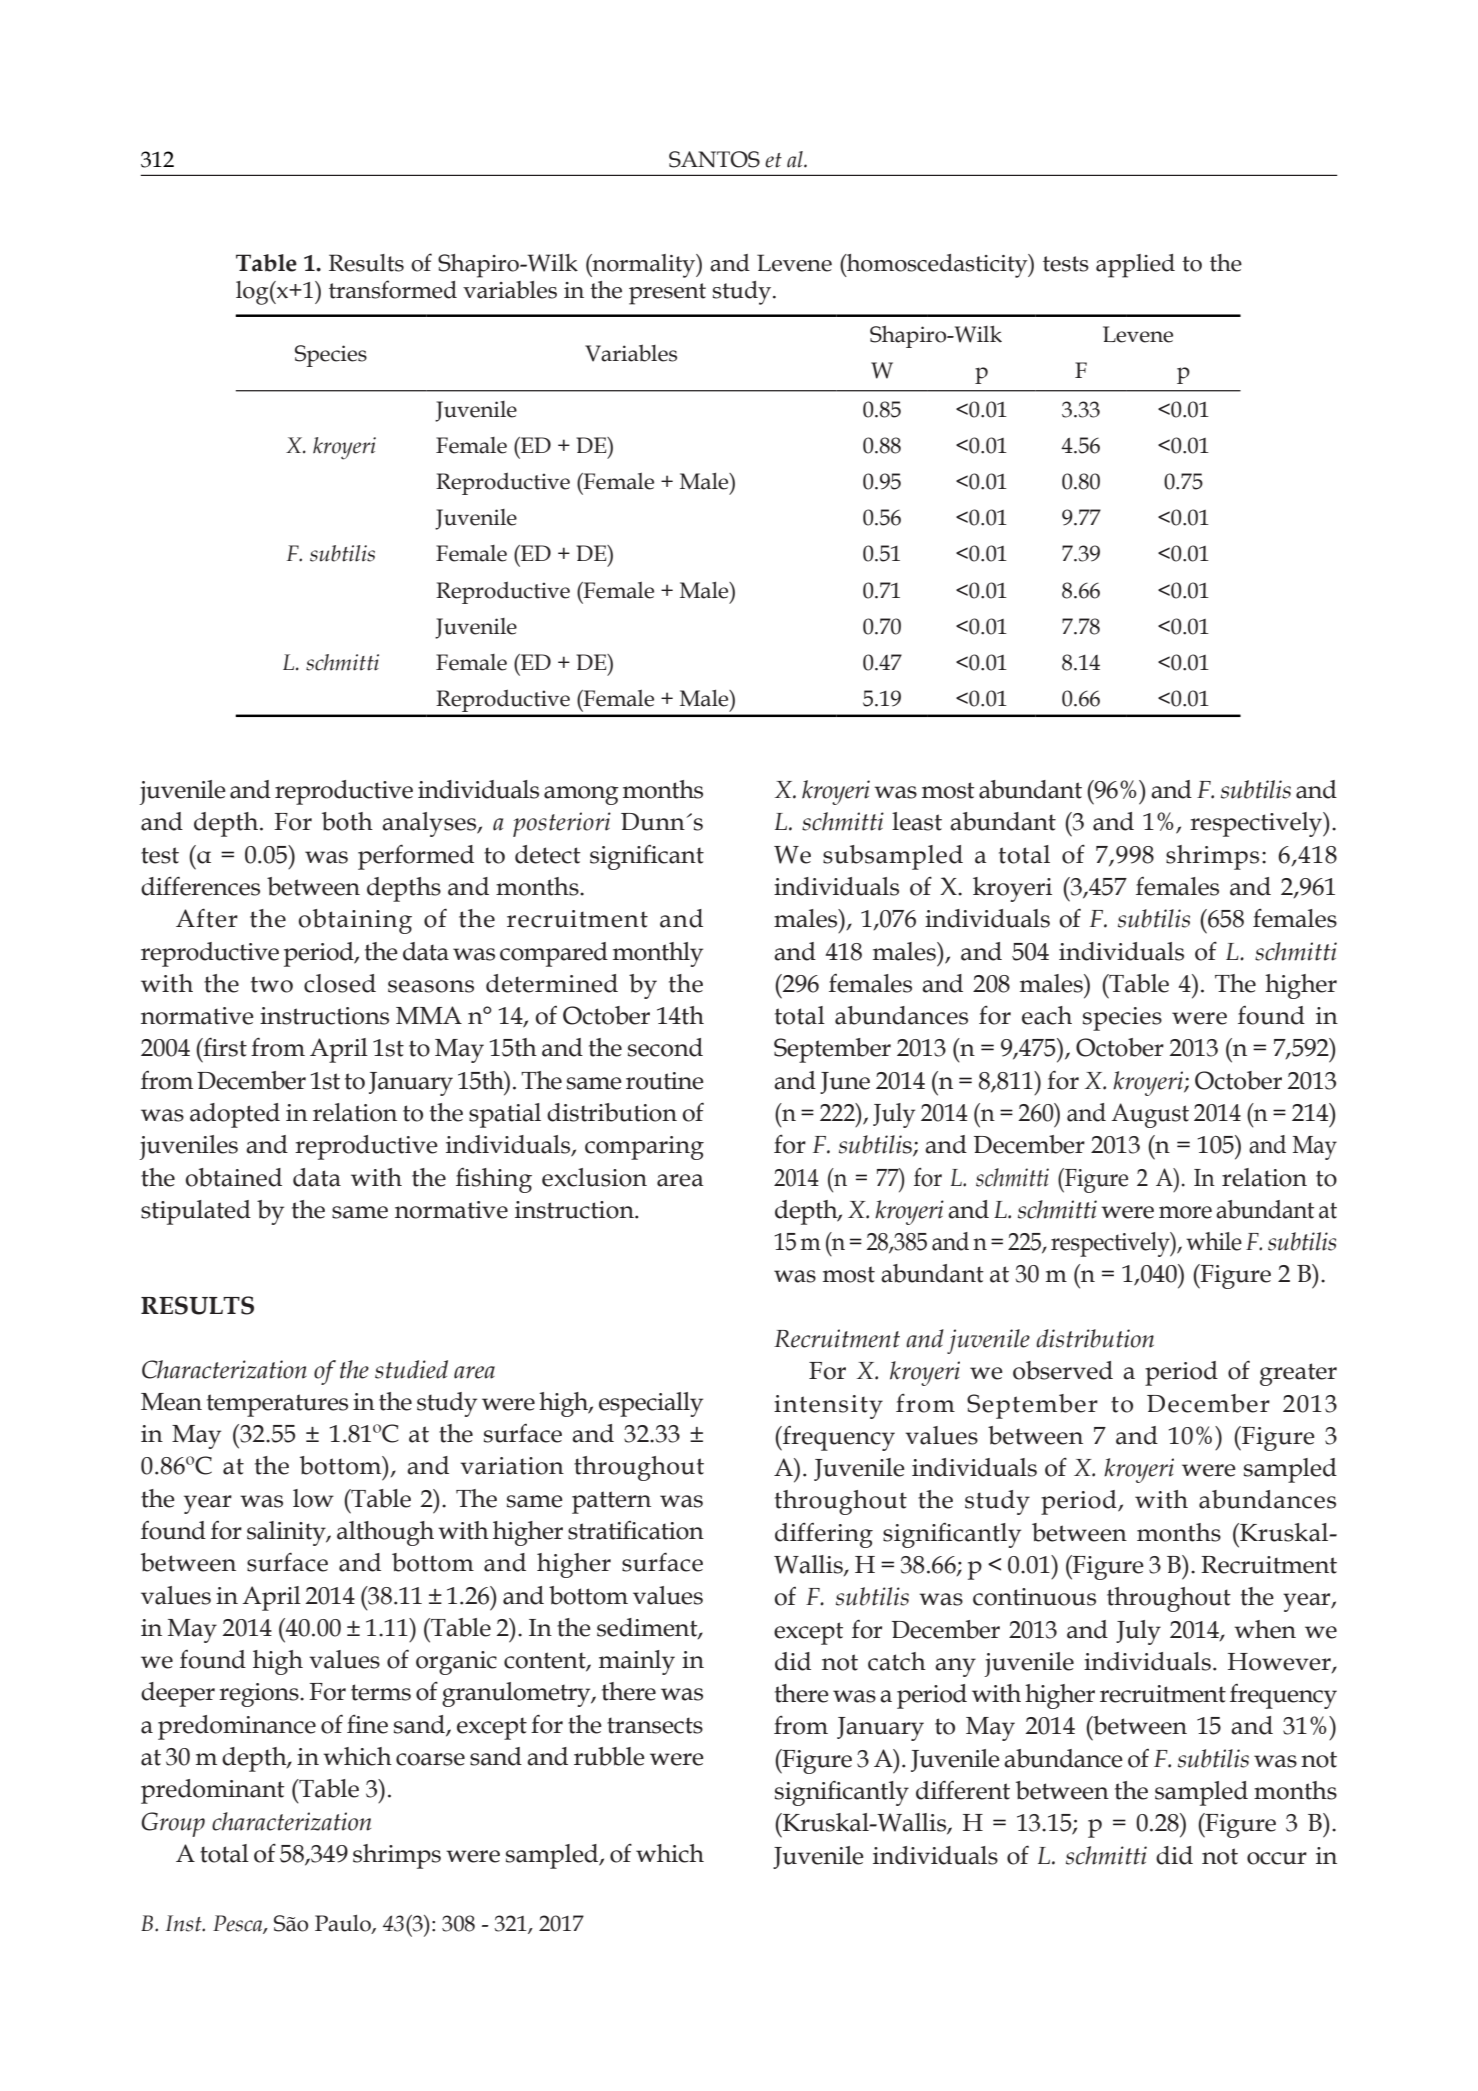 The height and width of the page is (2091, 1478). Describe the element at coordinates (665, 1047) in the page. I see `second` at that location.
